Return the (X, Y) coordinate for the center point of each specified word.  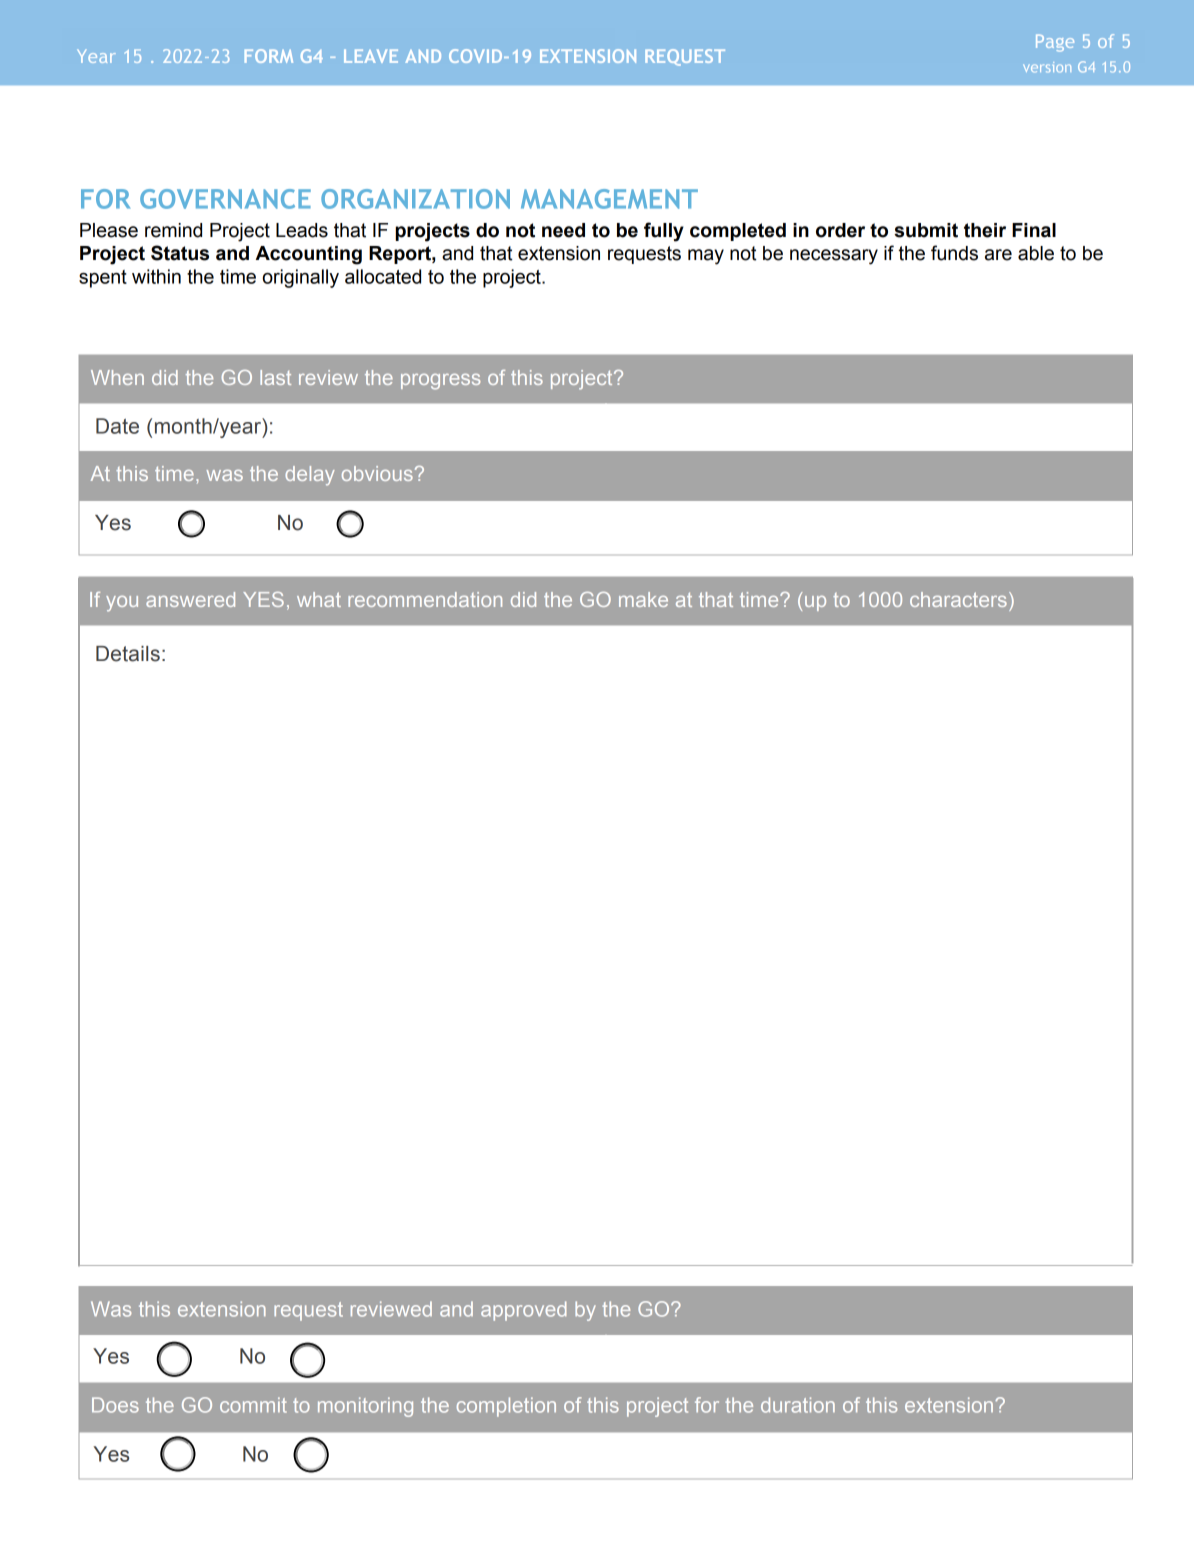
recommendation (425, 599)
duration (798, 1405)
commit (253, 1405)
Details (128, 654)
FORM (269, 56)
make (643, 599)
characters (958, 599)
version (1047, 67)
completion (506, 1407)
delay (310, 476)
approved (523, 1311)
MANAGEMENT (609, 199)
